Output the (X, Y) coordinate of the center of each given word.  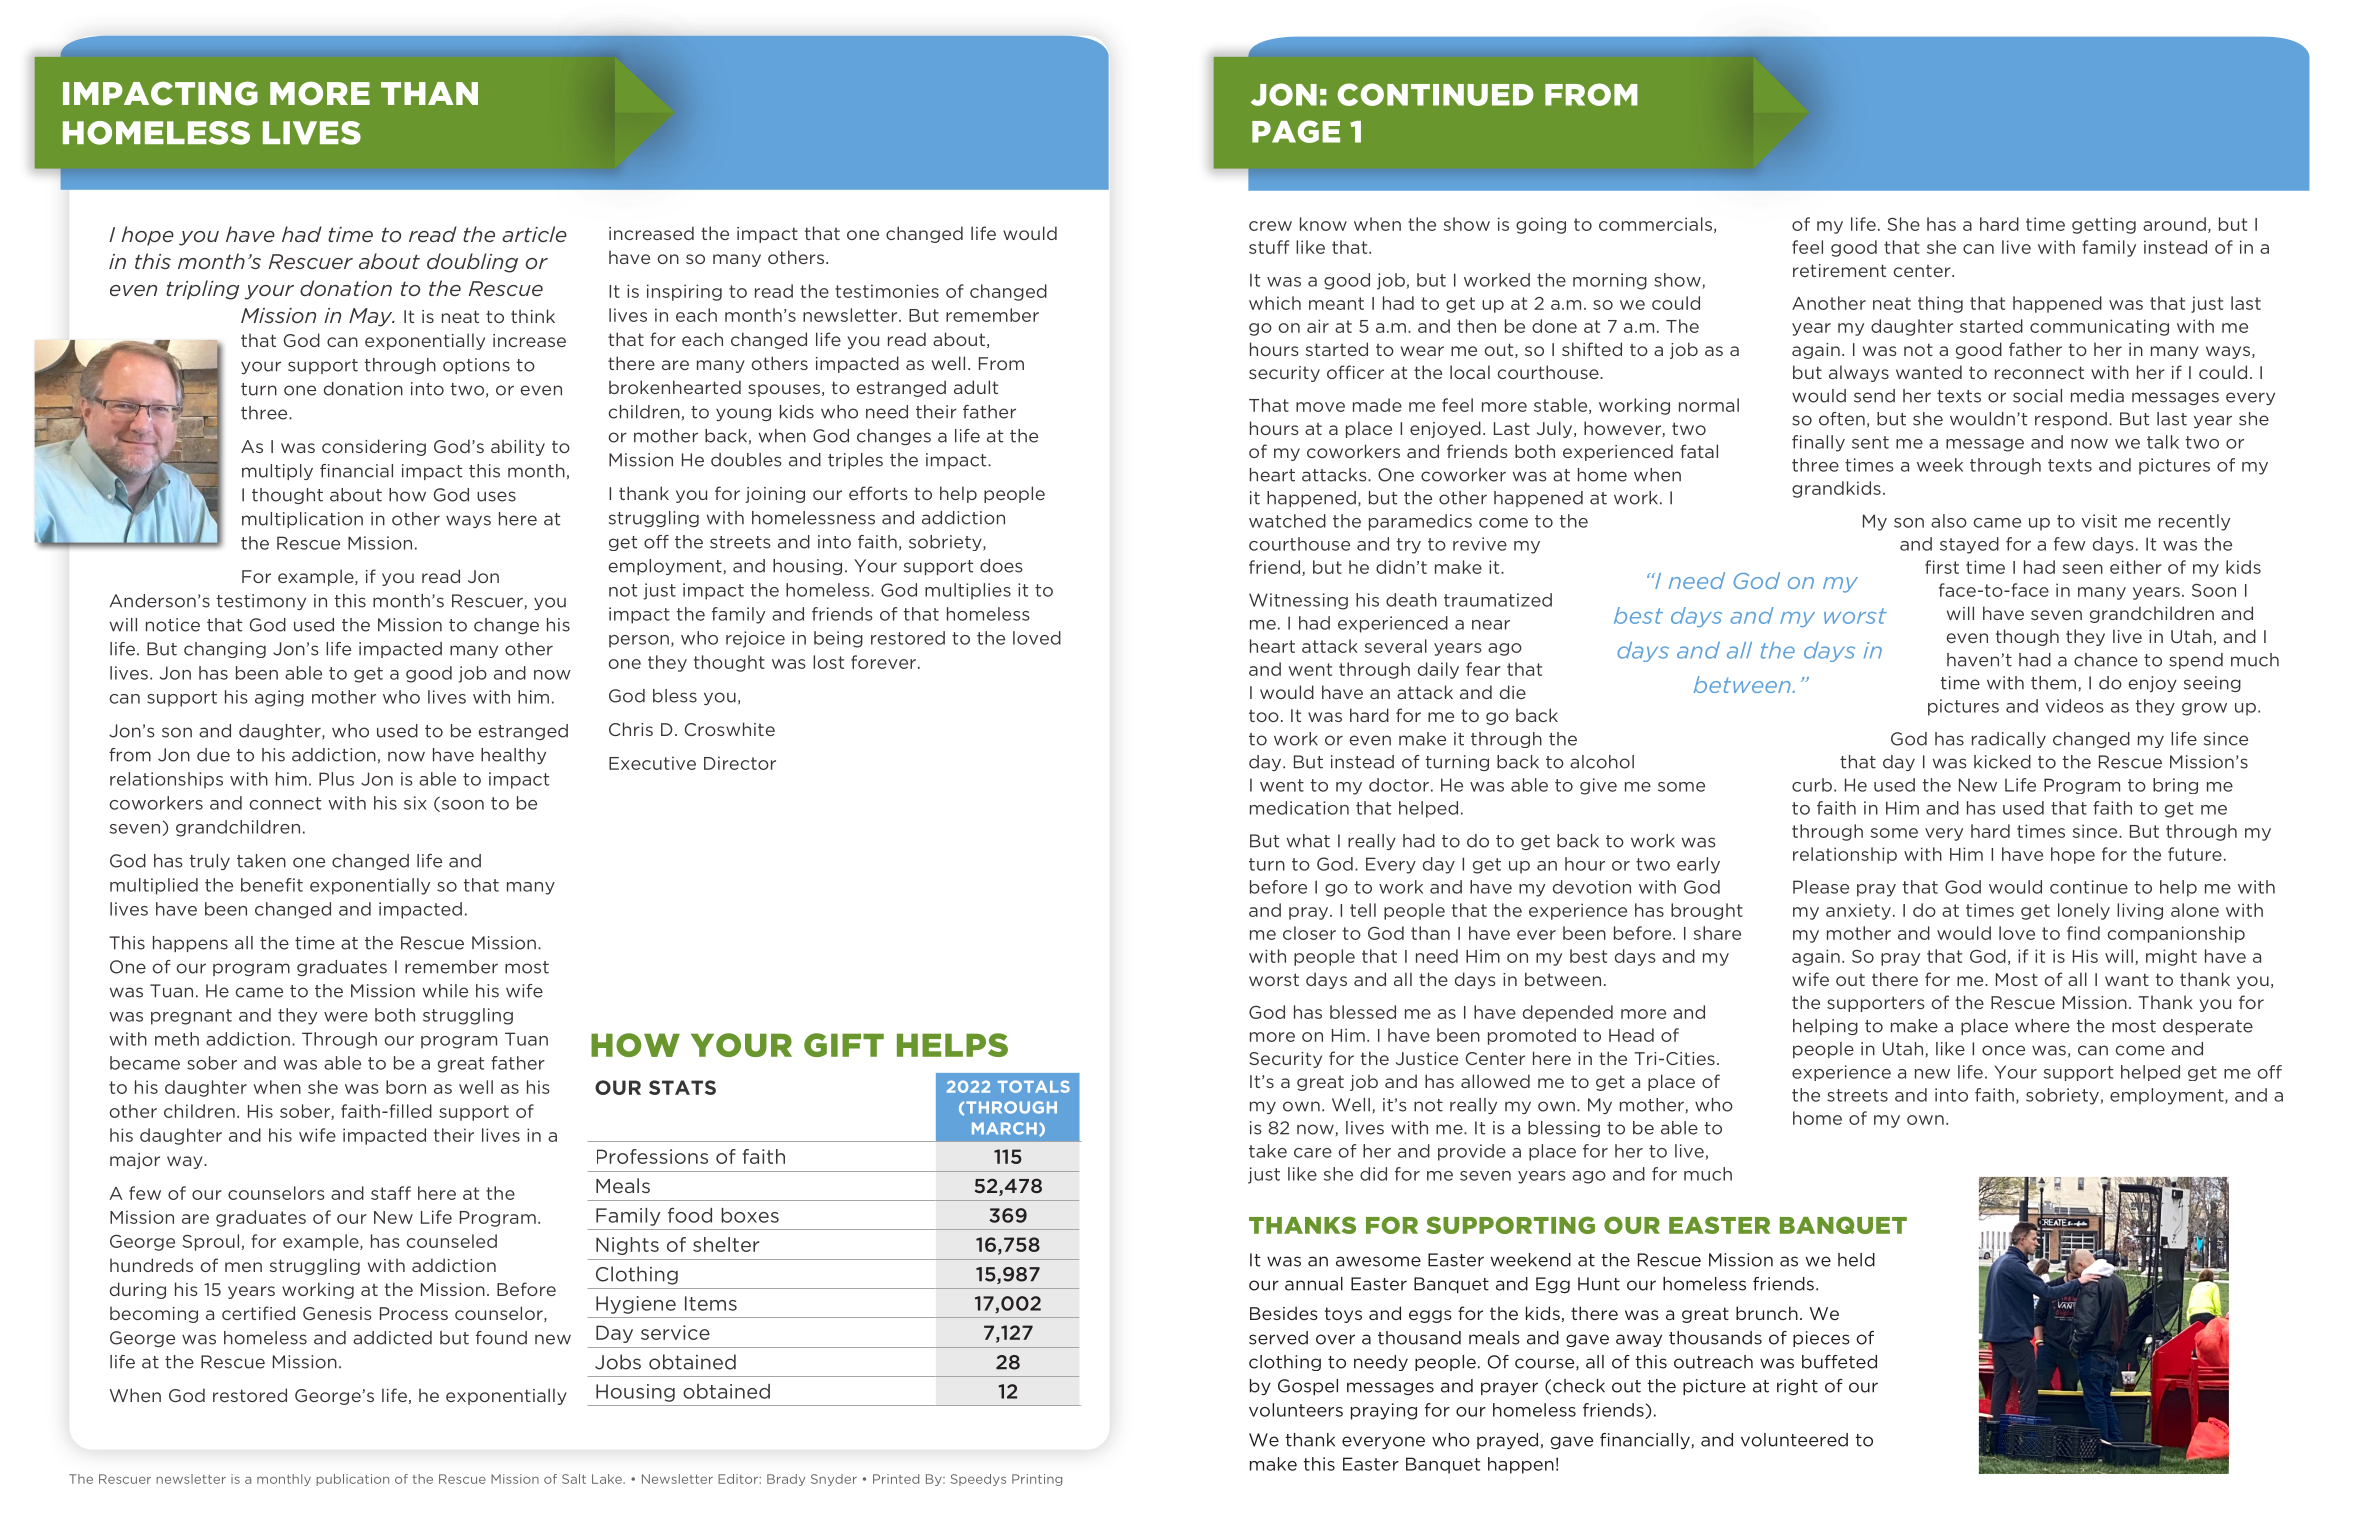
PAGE (1296, 131)
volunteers (1296, 1410)
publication (352, 1480)
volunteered (1794, 1440)
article (534, 234)
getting (2104, 225)
